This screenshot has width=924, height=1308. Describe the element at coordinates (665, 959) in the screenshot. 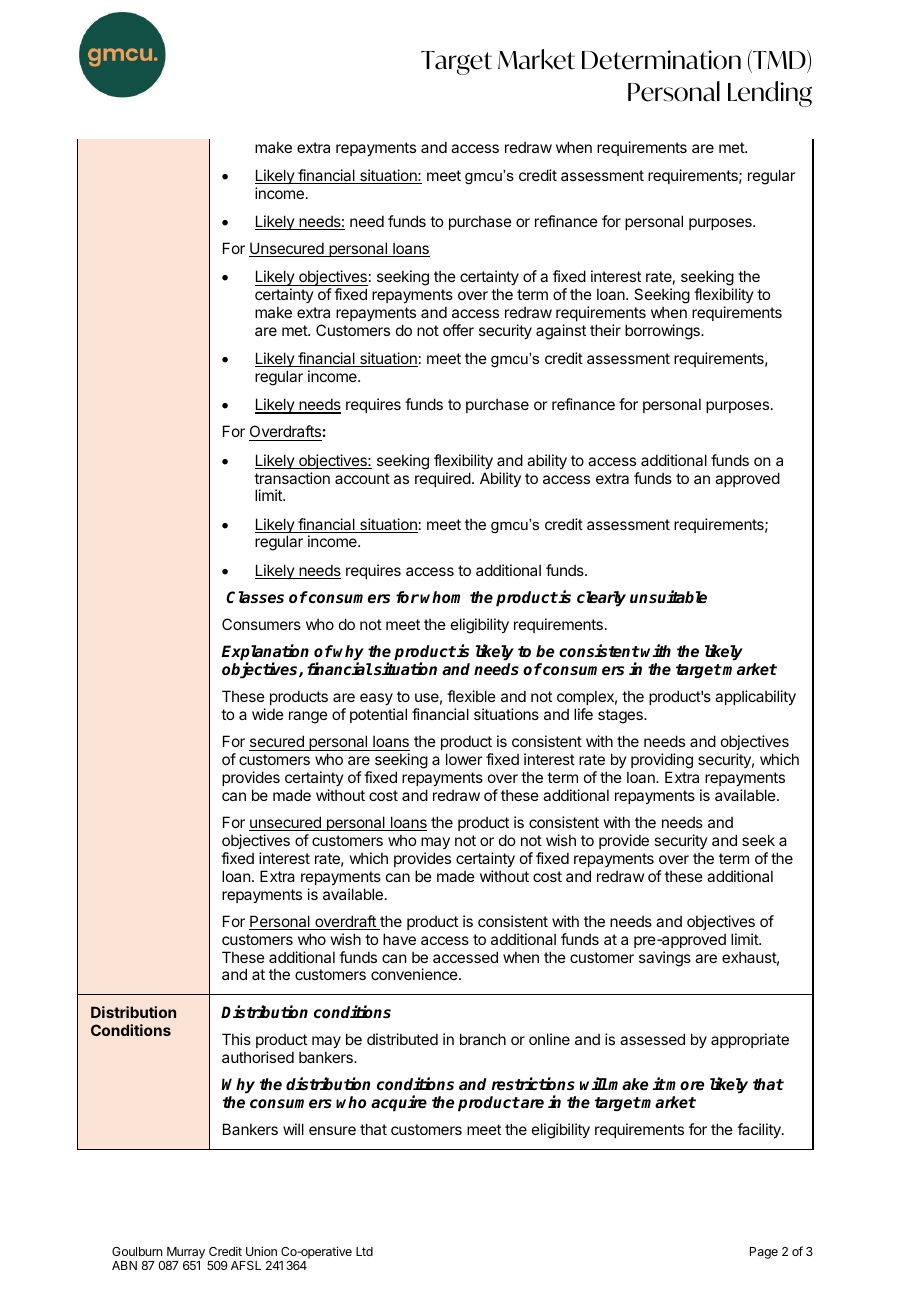

I see `savings` at that location.
